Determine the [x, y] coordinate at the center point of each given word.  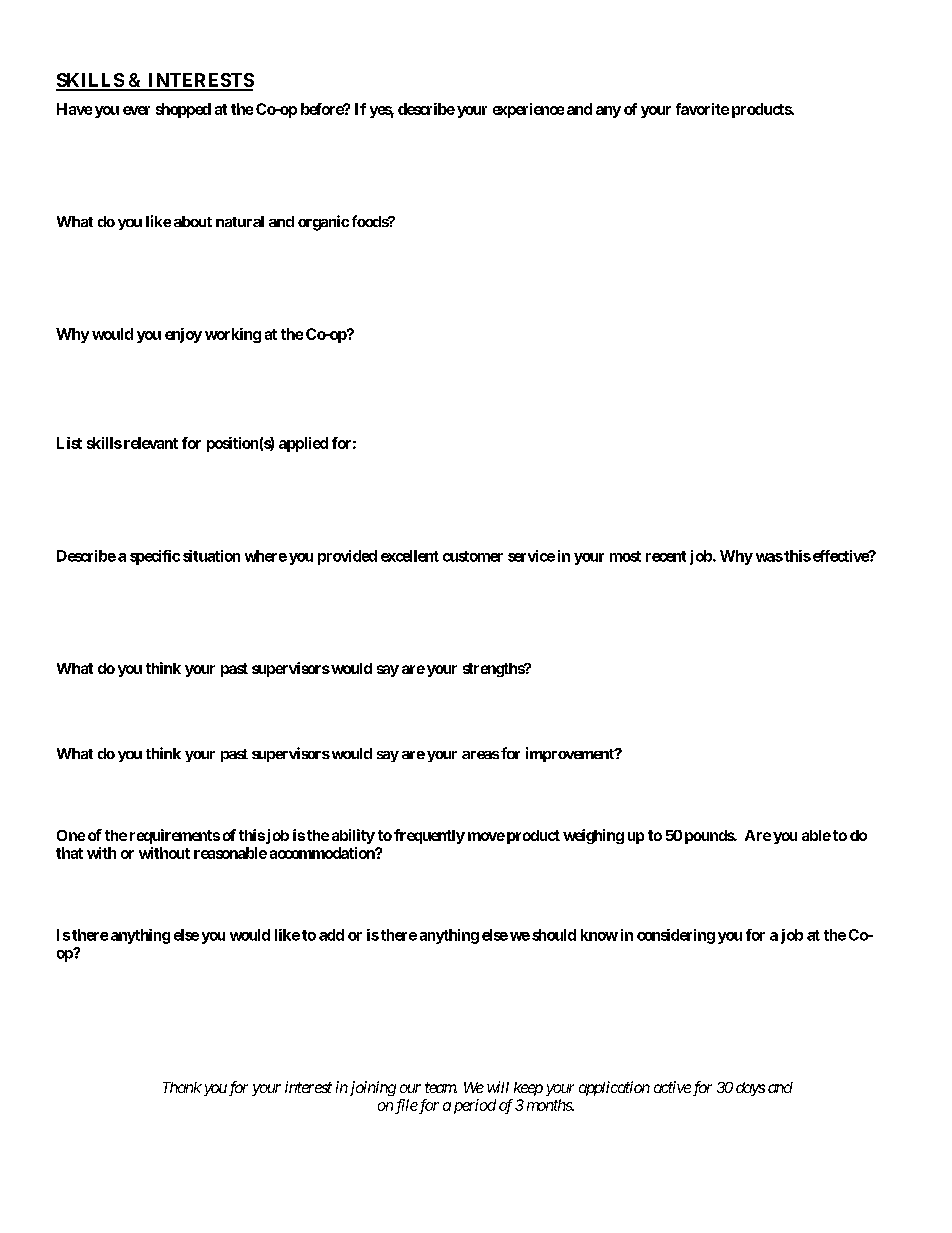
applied [303, 444]
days [750, 1089]
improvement [571, 754]
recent [666, 556]
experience [528, 110]
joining [371, 1088]
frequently [429, 836]
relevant [149, 443]
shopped [183, 110]
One [71, 835]
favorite [702, 109]
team [441, 1087]
